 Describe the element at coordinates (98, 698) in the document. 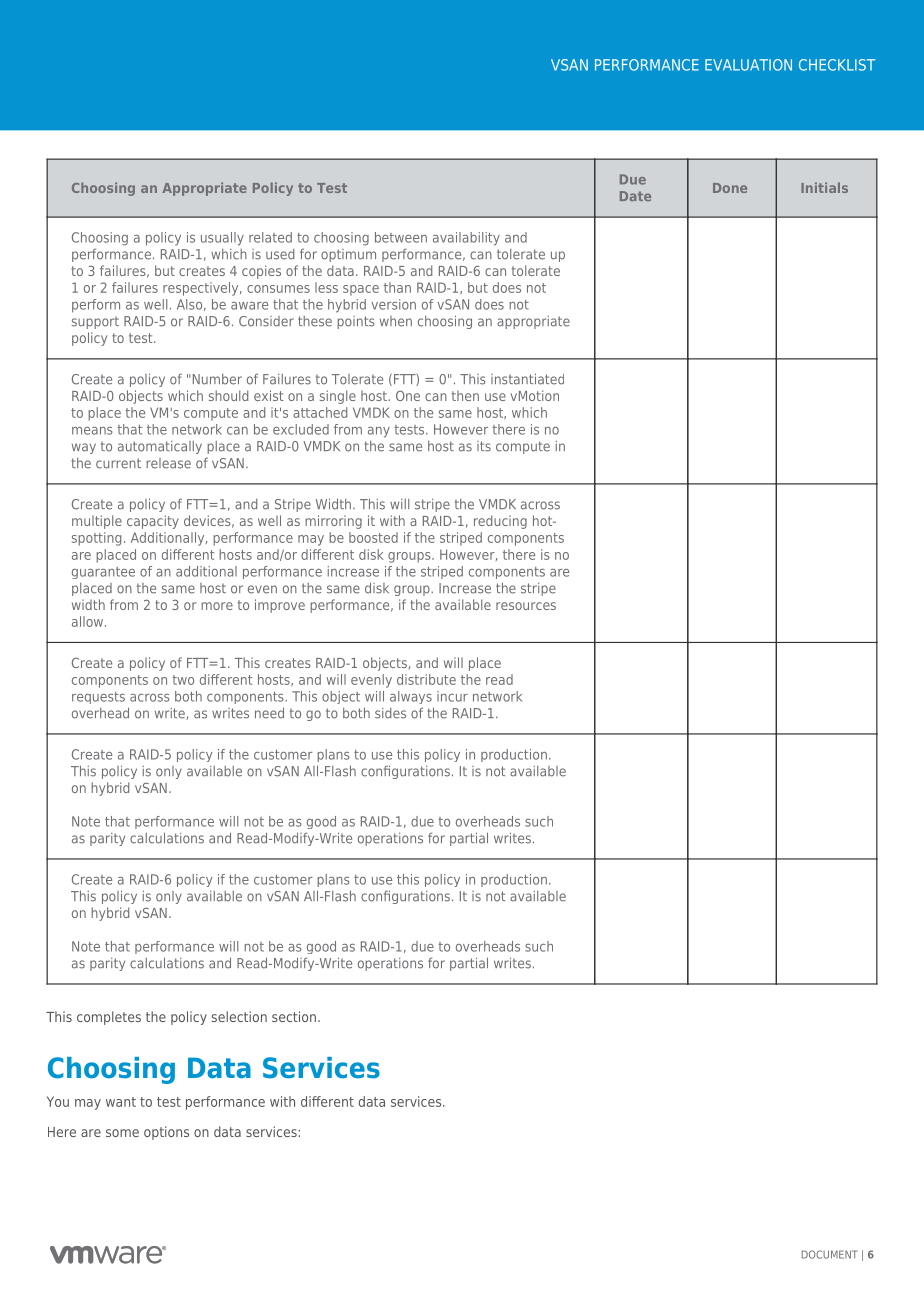

I see `requests` at that location.
